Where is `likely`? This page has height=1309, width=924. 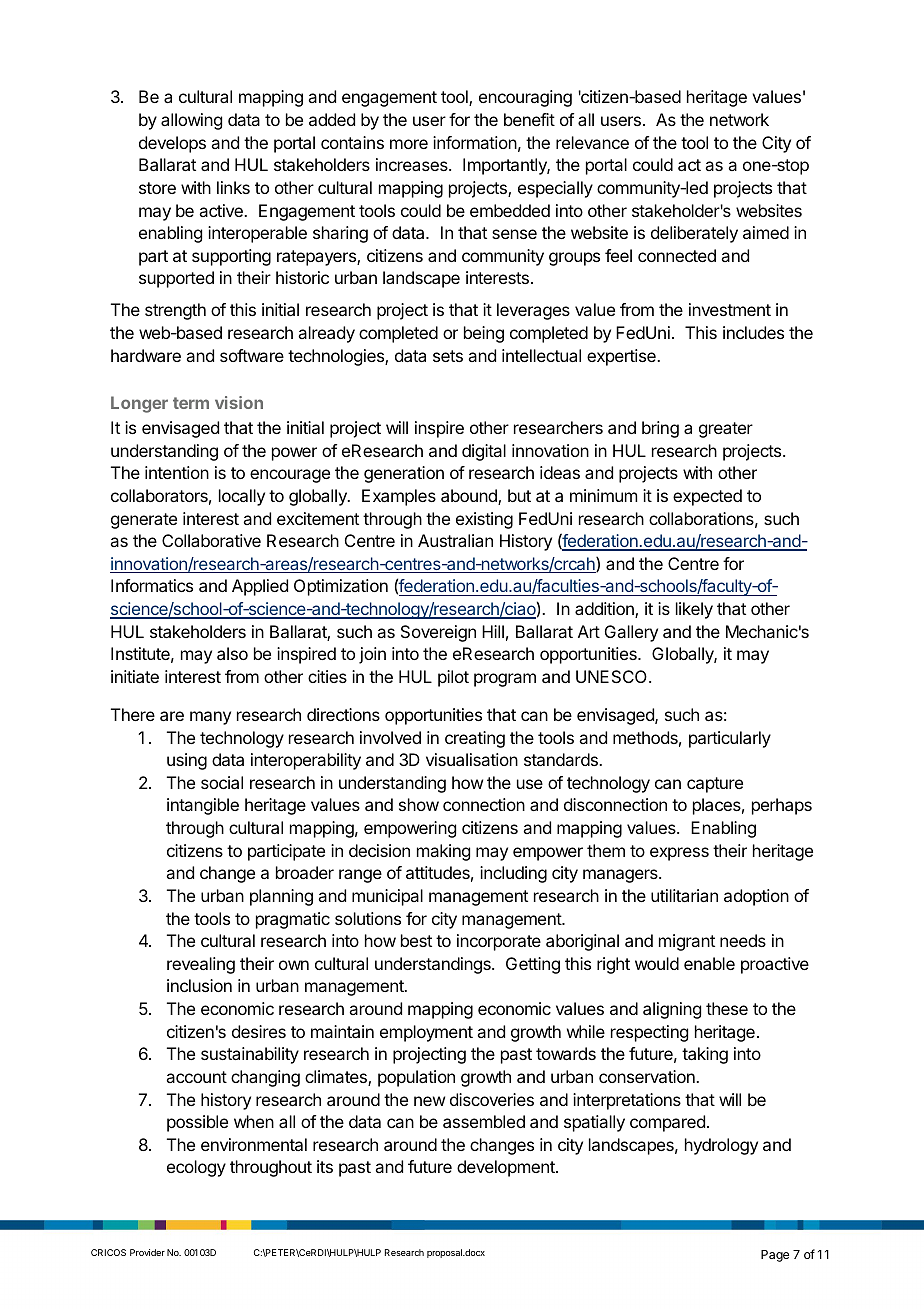 likely is located at coordinates (694, 610).
